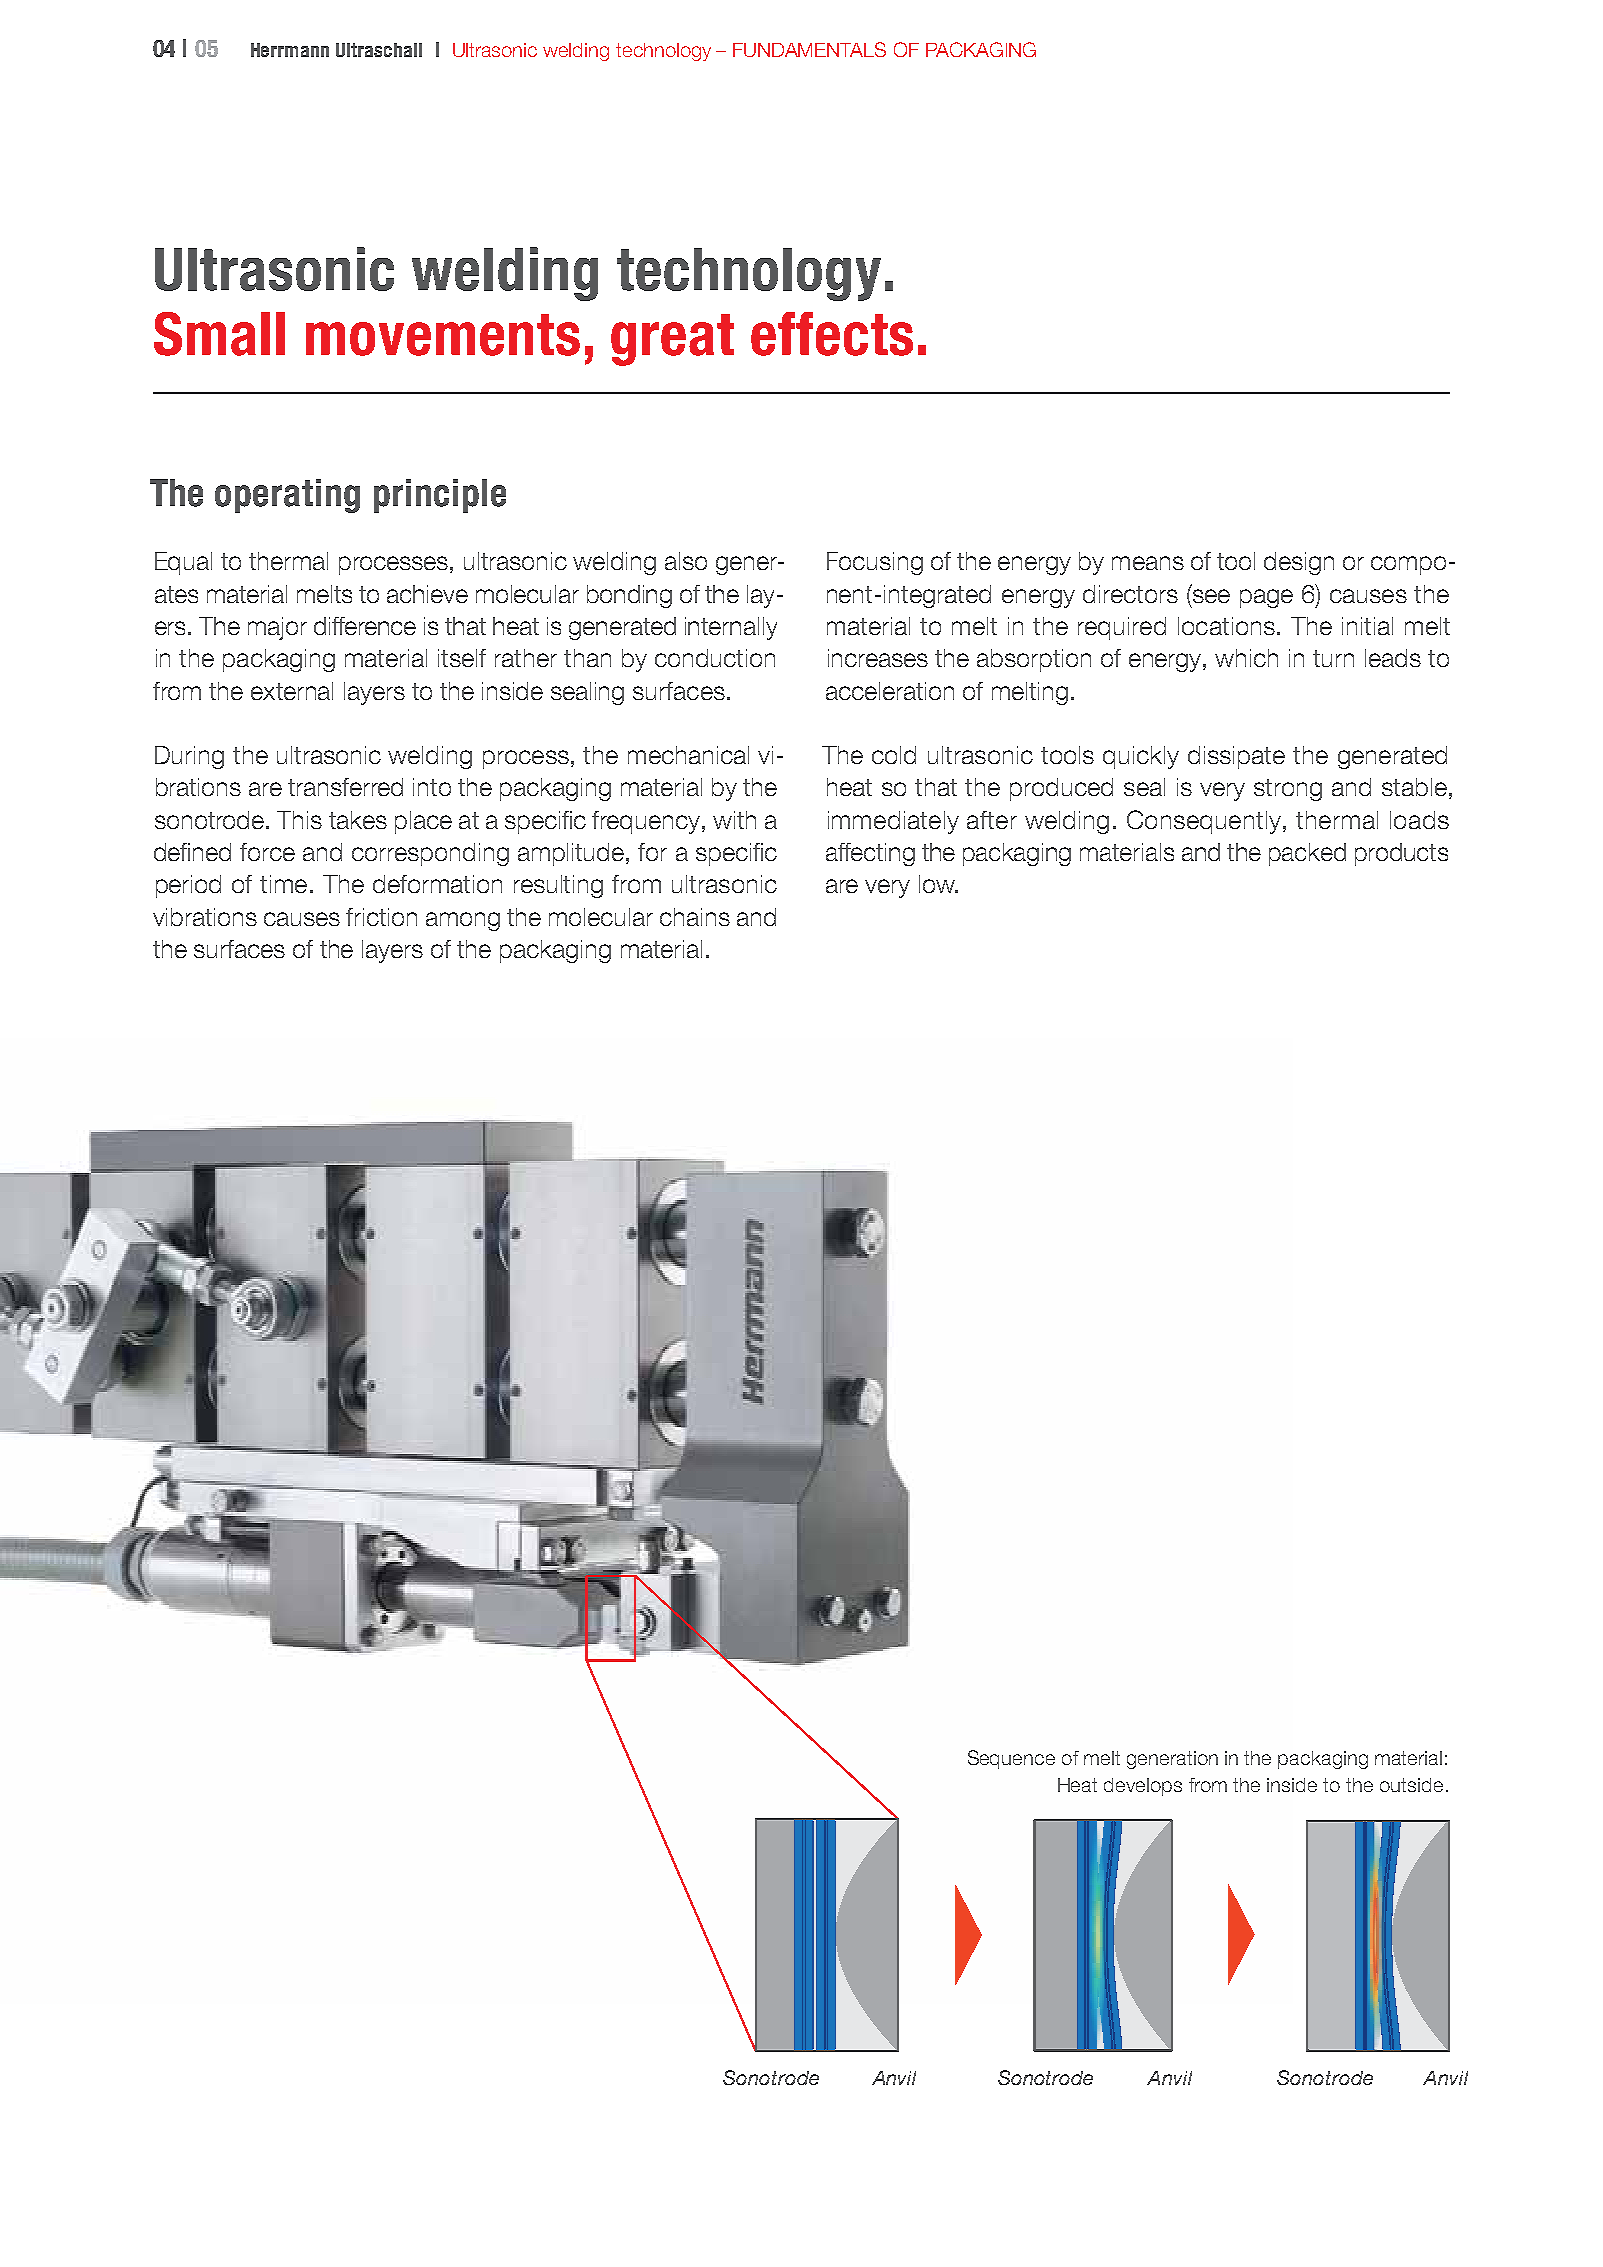 Image resolution: width=1603 pixels, height=2267 pixels. Describe the element at coordinates (290, 50) in the document. I see `Herrmann` at that location.
